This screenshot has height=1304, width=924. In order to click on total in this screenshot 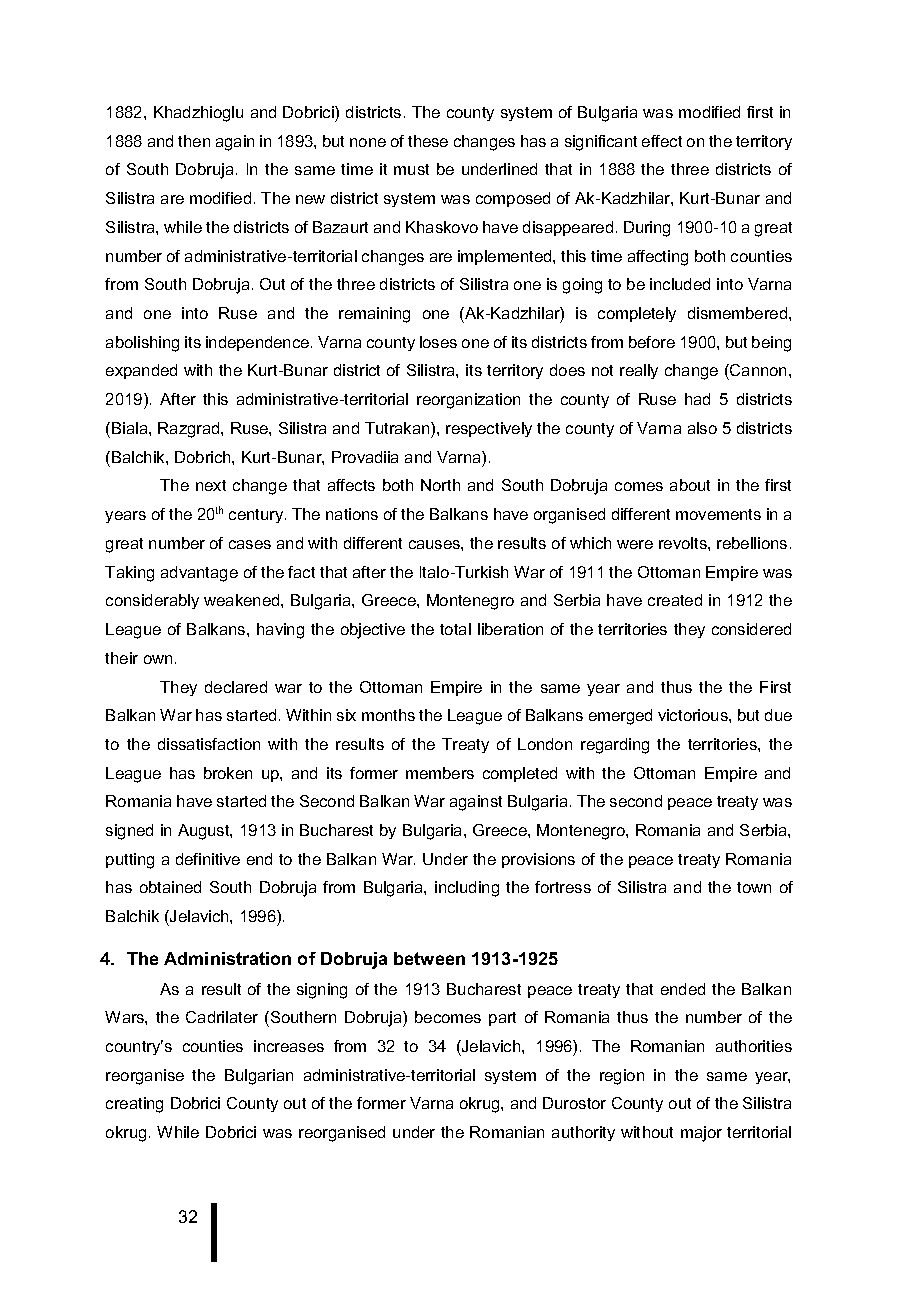, I will do `click(455, 629)`.
